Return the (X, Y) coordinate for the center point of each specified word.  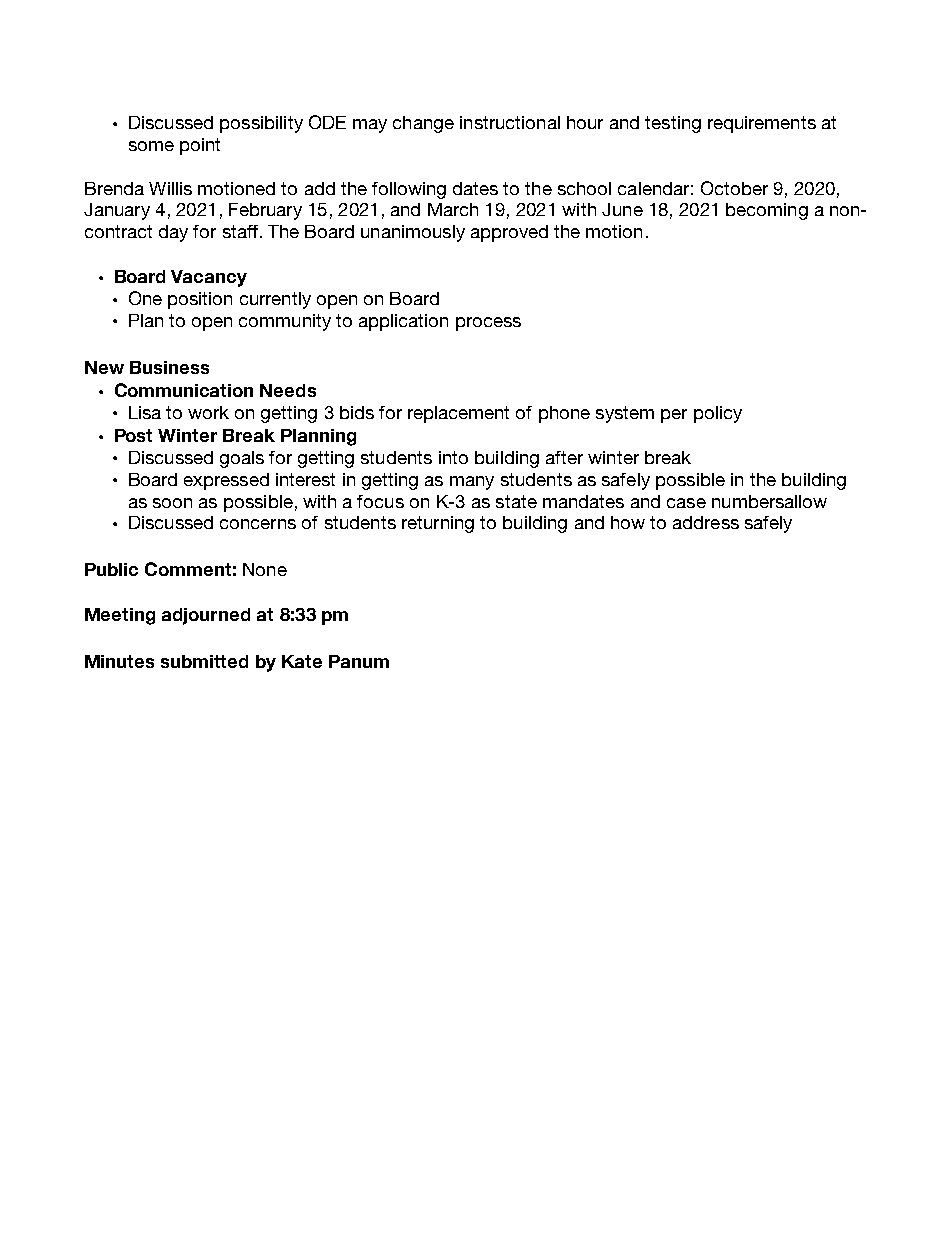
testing (673, 124)
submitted (204, 661)
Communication (184, 390)
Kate (302, 661)
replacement (458, 414)
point (200, 146)
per (674, 416)
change (423, 124)
